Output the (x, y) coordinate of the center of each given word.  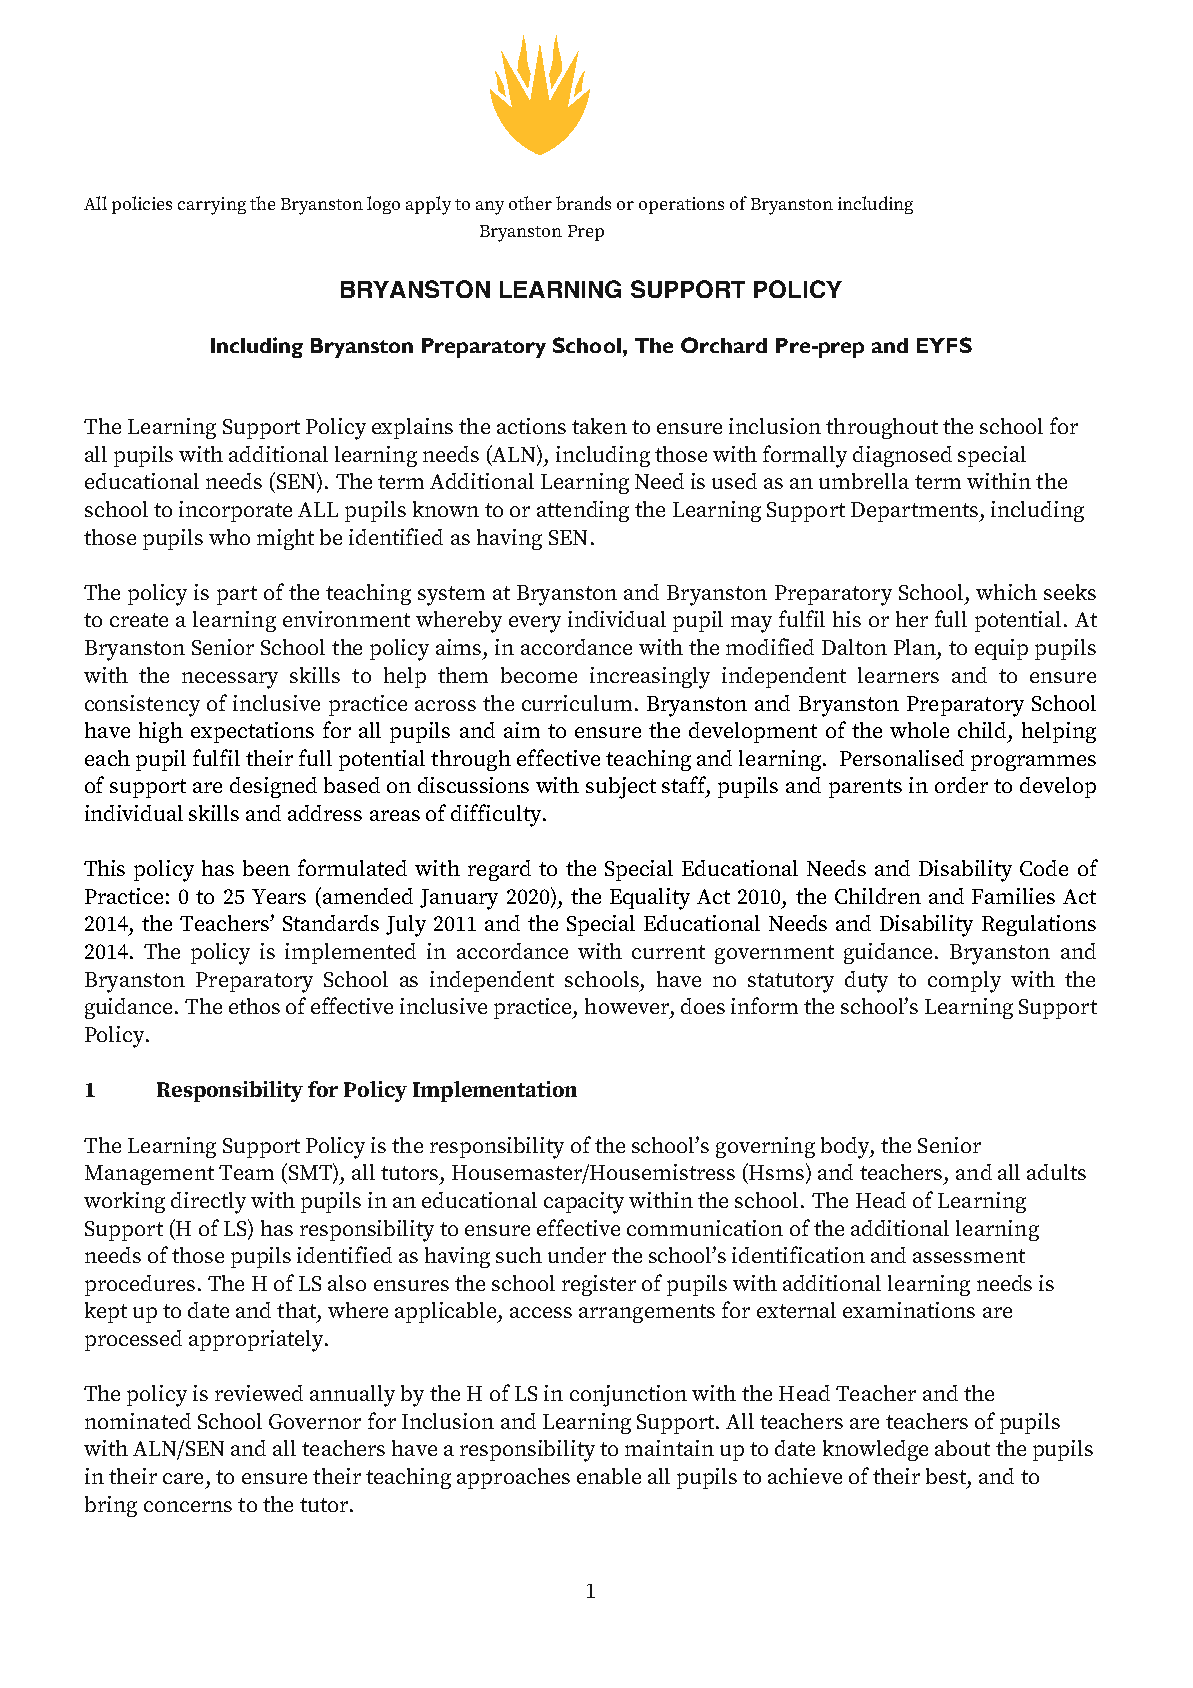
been (266, 868)
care (183, 1478)
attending (583, 511)
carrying (212, 206)
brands (583, 203)
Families (1013, 896)
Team (246, 1172)
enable (609, 1476)
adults (1056, 1172)
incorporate (235, 511)
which (1006, 592)
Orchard (724, 345)
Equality (650, 899)
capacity (584, 1203)
